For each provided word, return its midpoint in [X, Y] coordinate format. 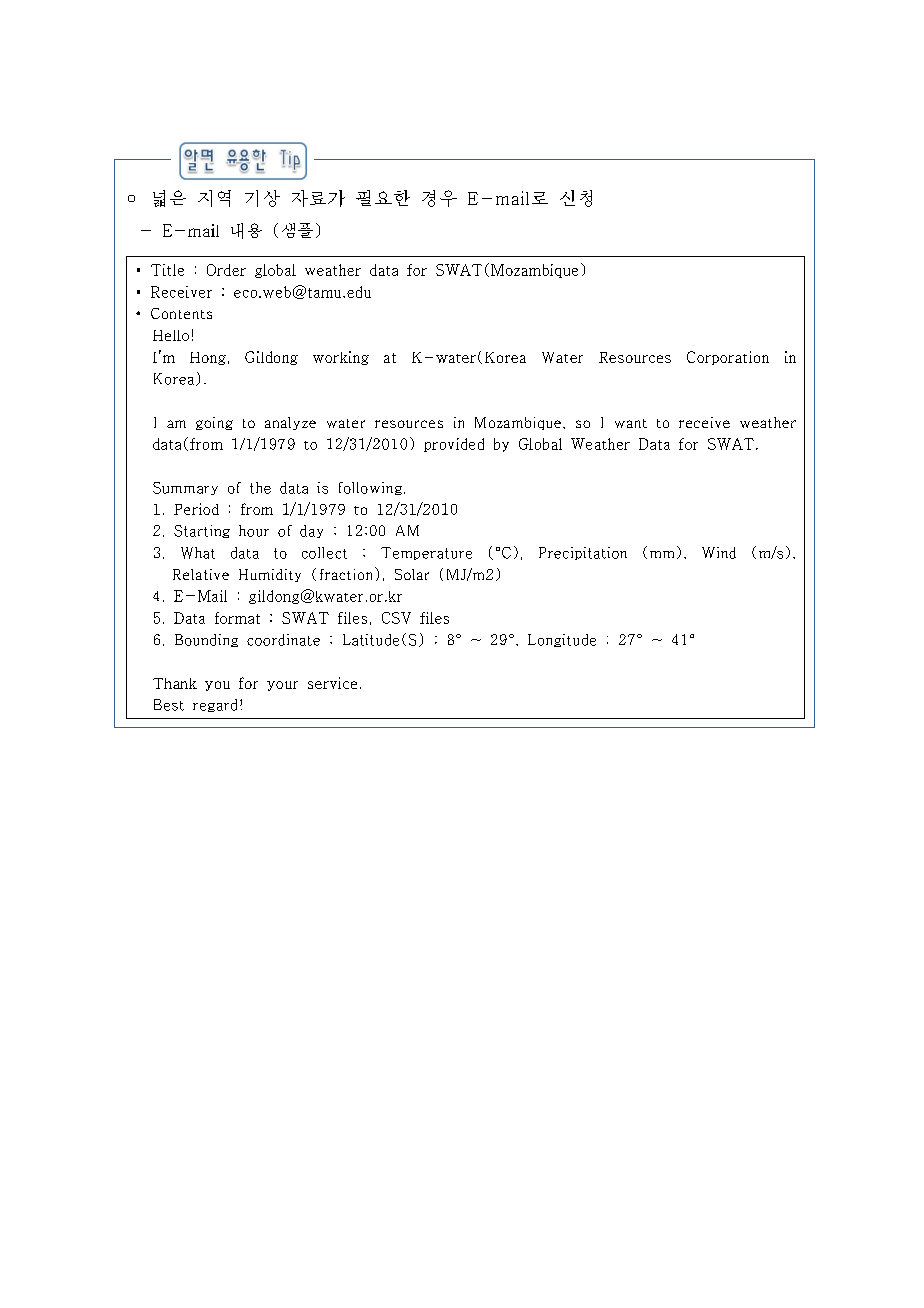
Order [226, 270]
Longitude [562, 640]
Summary [185, 488]
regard [215, 705]
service [332, 683]
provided [454, 445]
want [631, 423]
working [341, 358]
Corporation [728, 358]
